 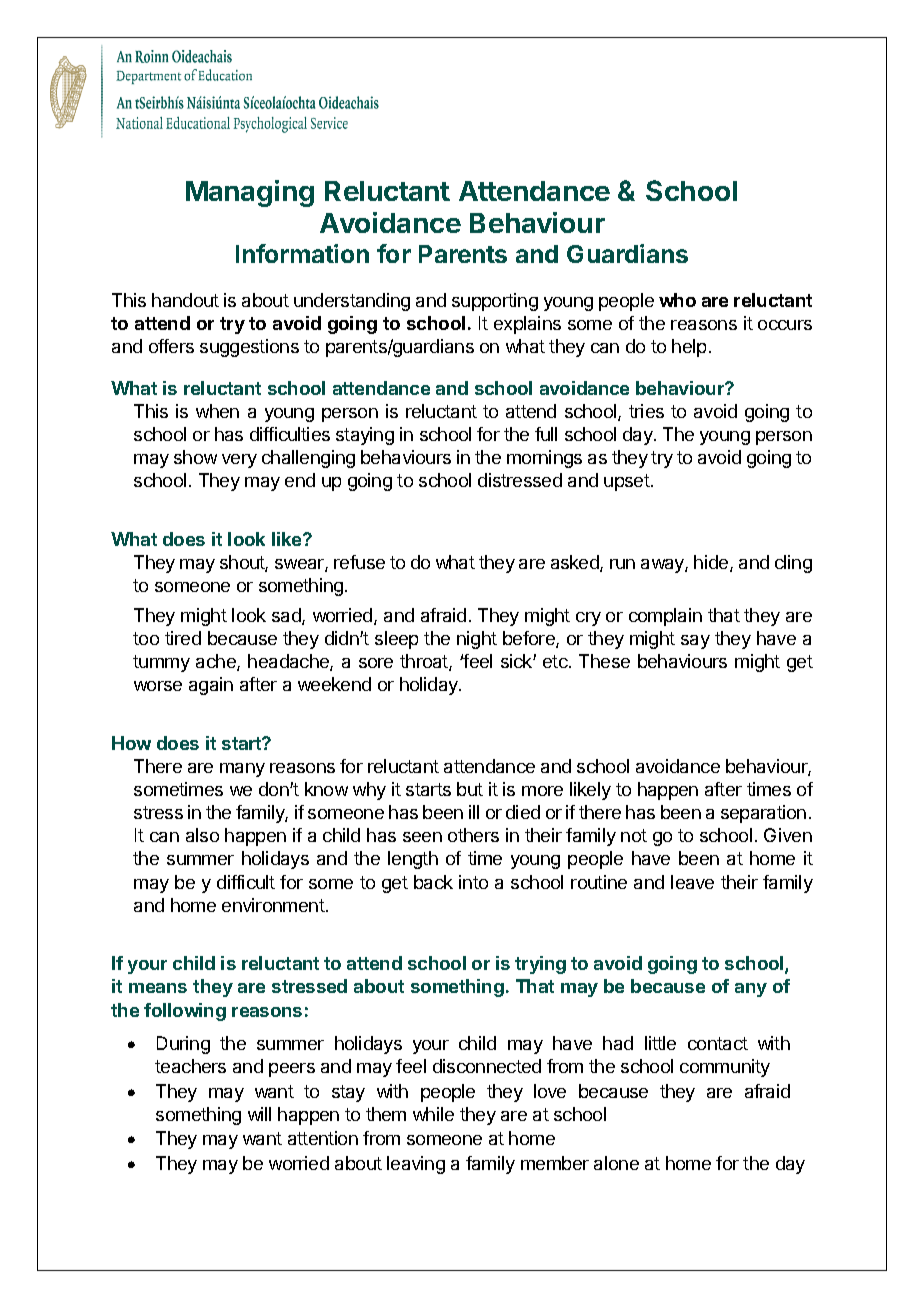 What do you see at coordinates (259, 1114) in the image?
I see `will` at bounding box center [259, 1114].
